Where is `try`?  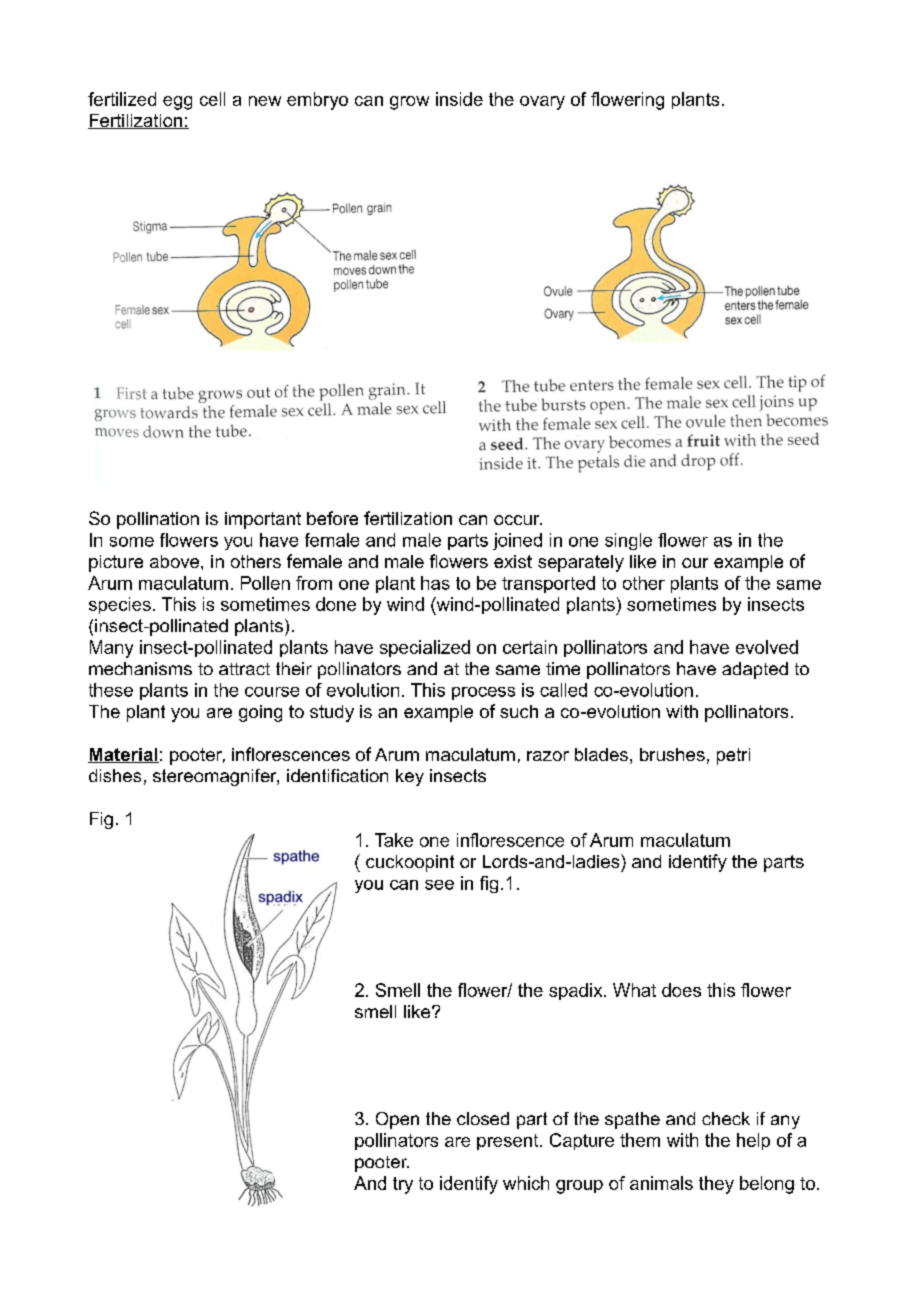 try is located at coordinates (403, 1185).
